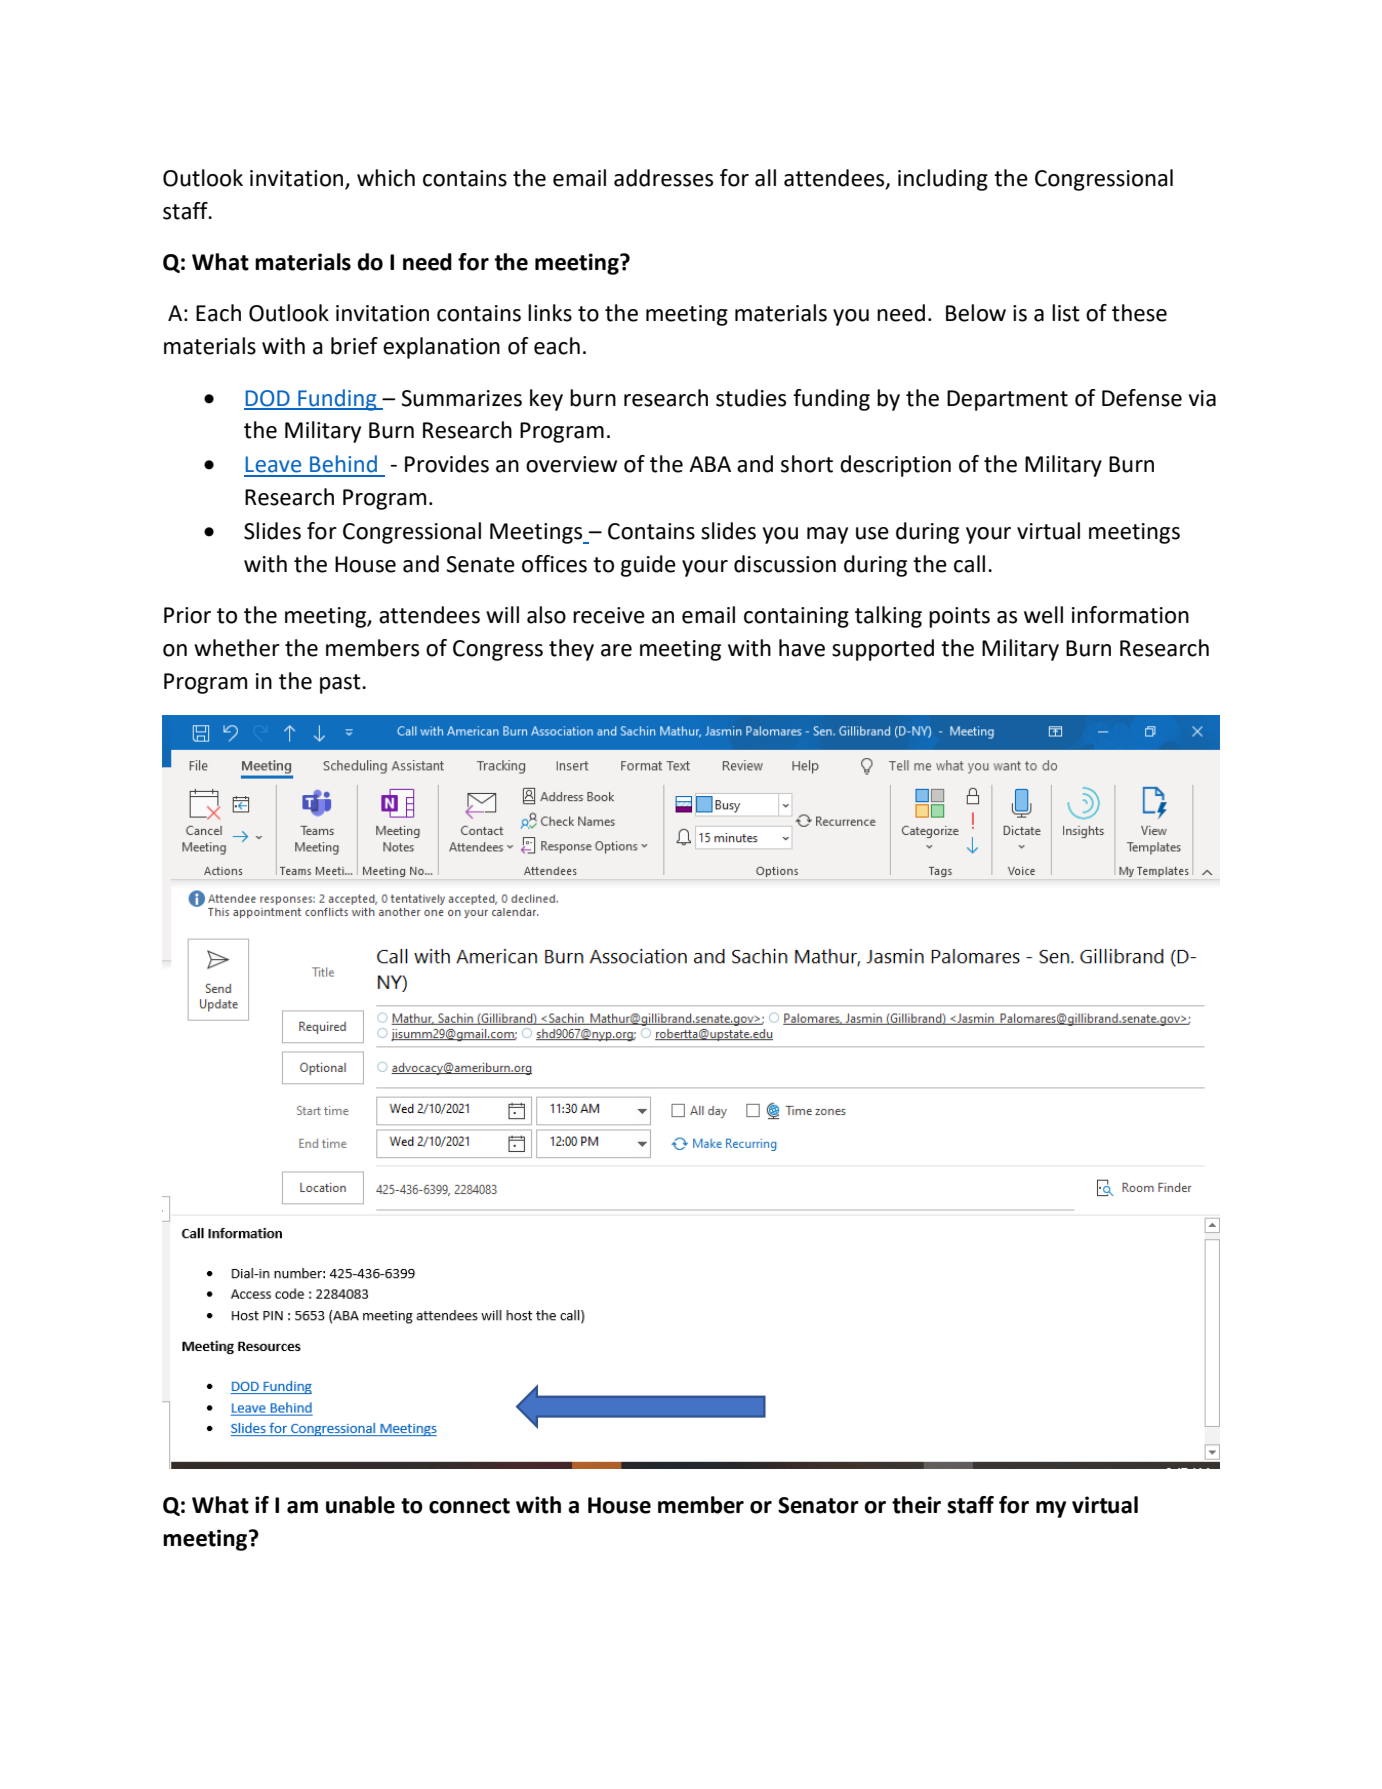 The width and height of the document is (1382, 1789). I want to click on Senator, so click(818, 1505).
